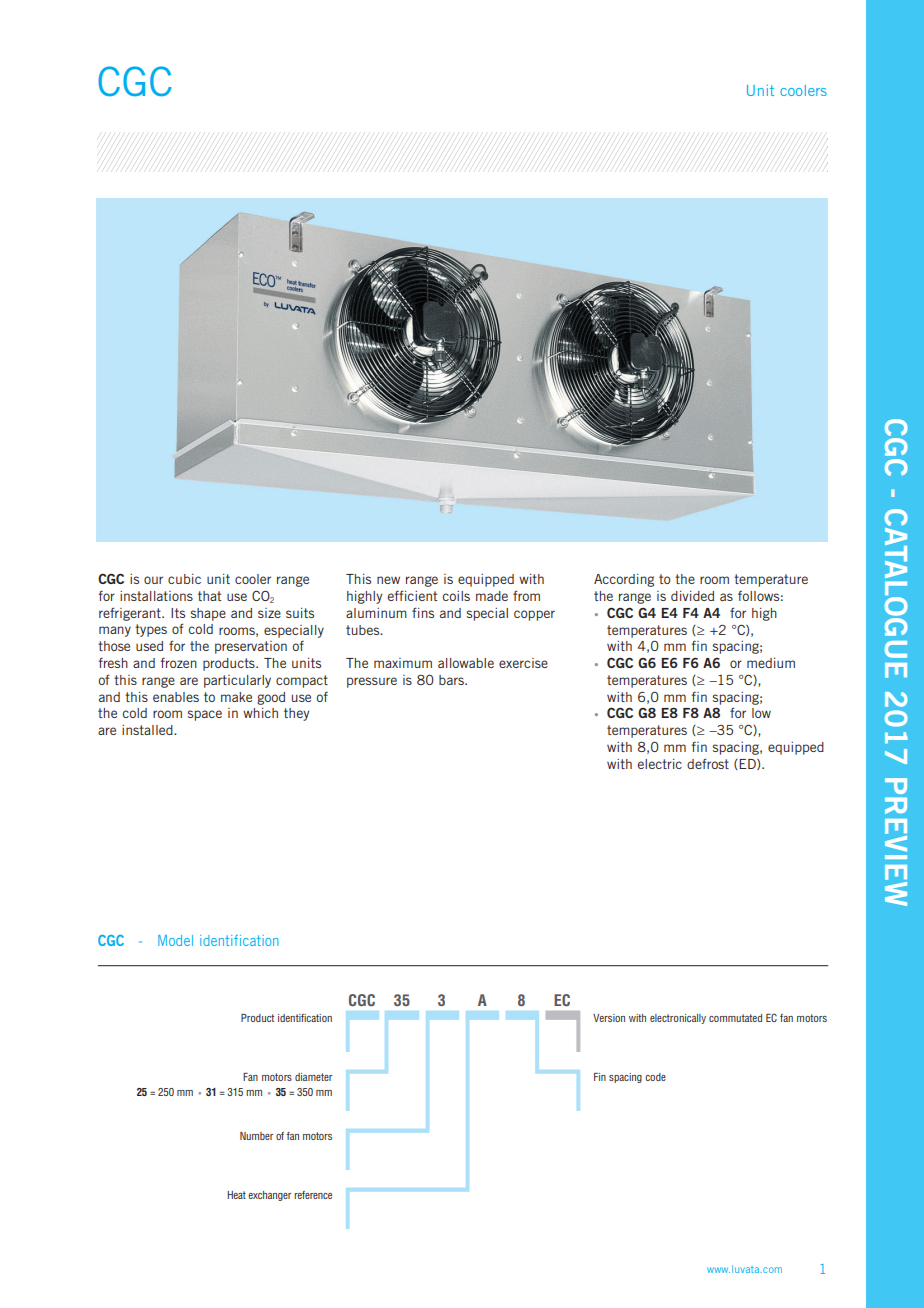  I want to click on electric, so click(660, 764).
